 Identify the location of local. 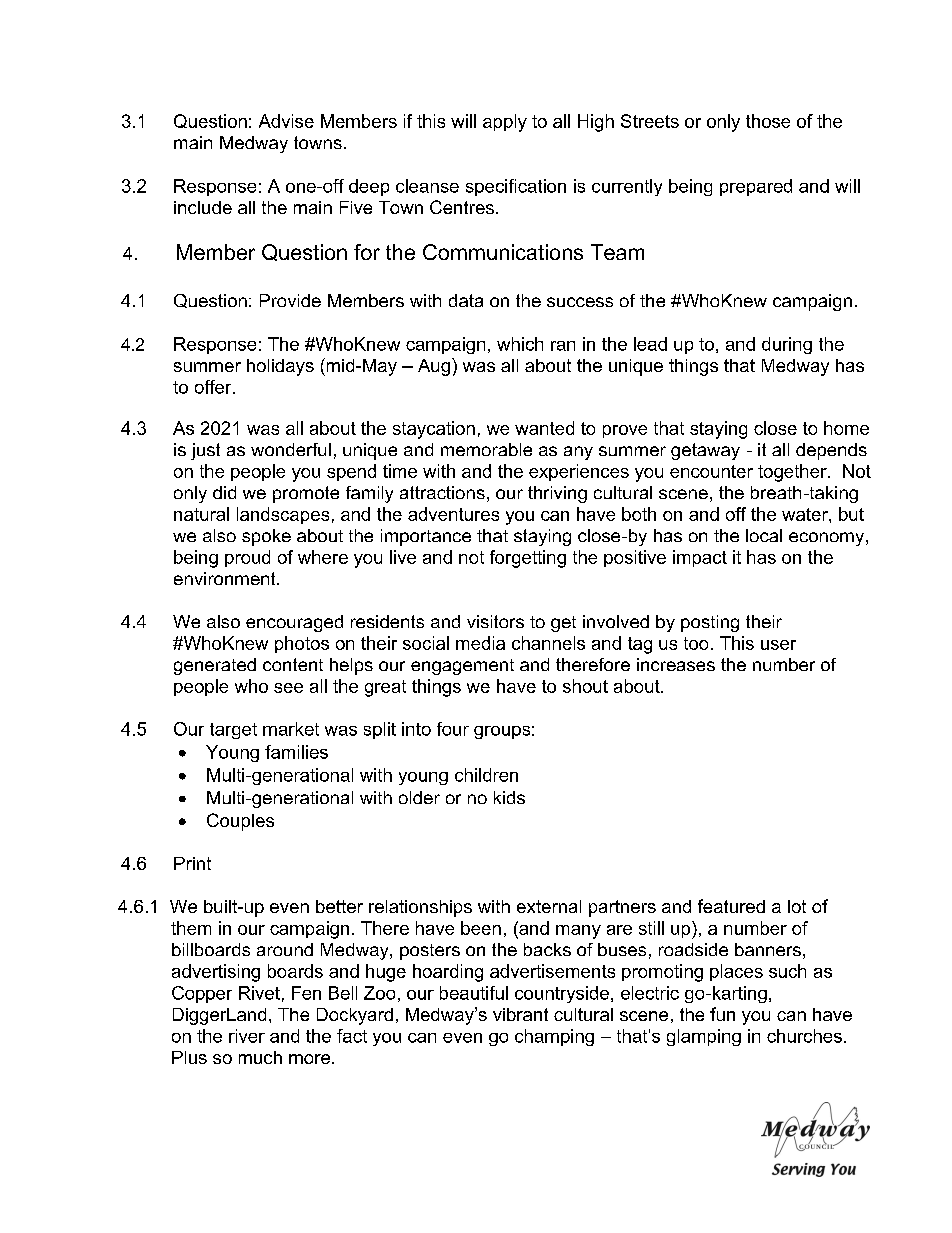
(764, 535).
